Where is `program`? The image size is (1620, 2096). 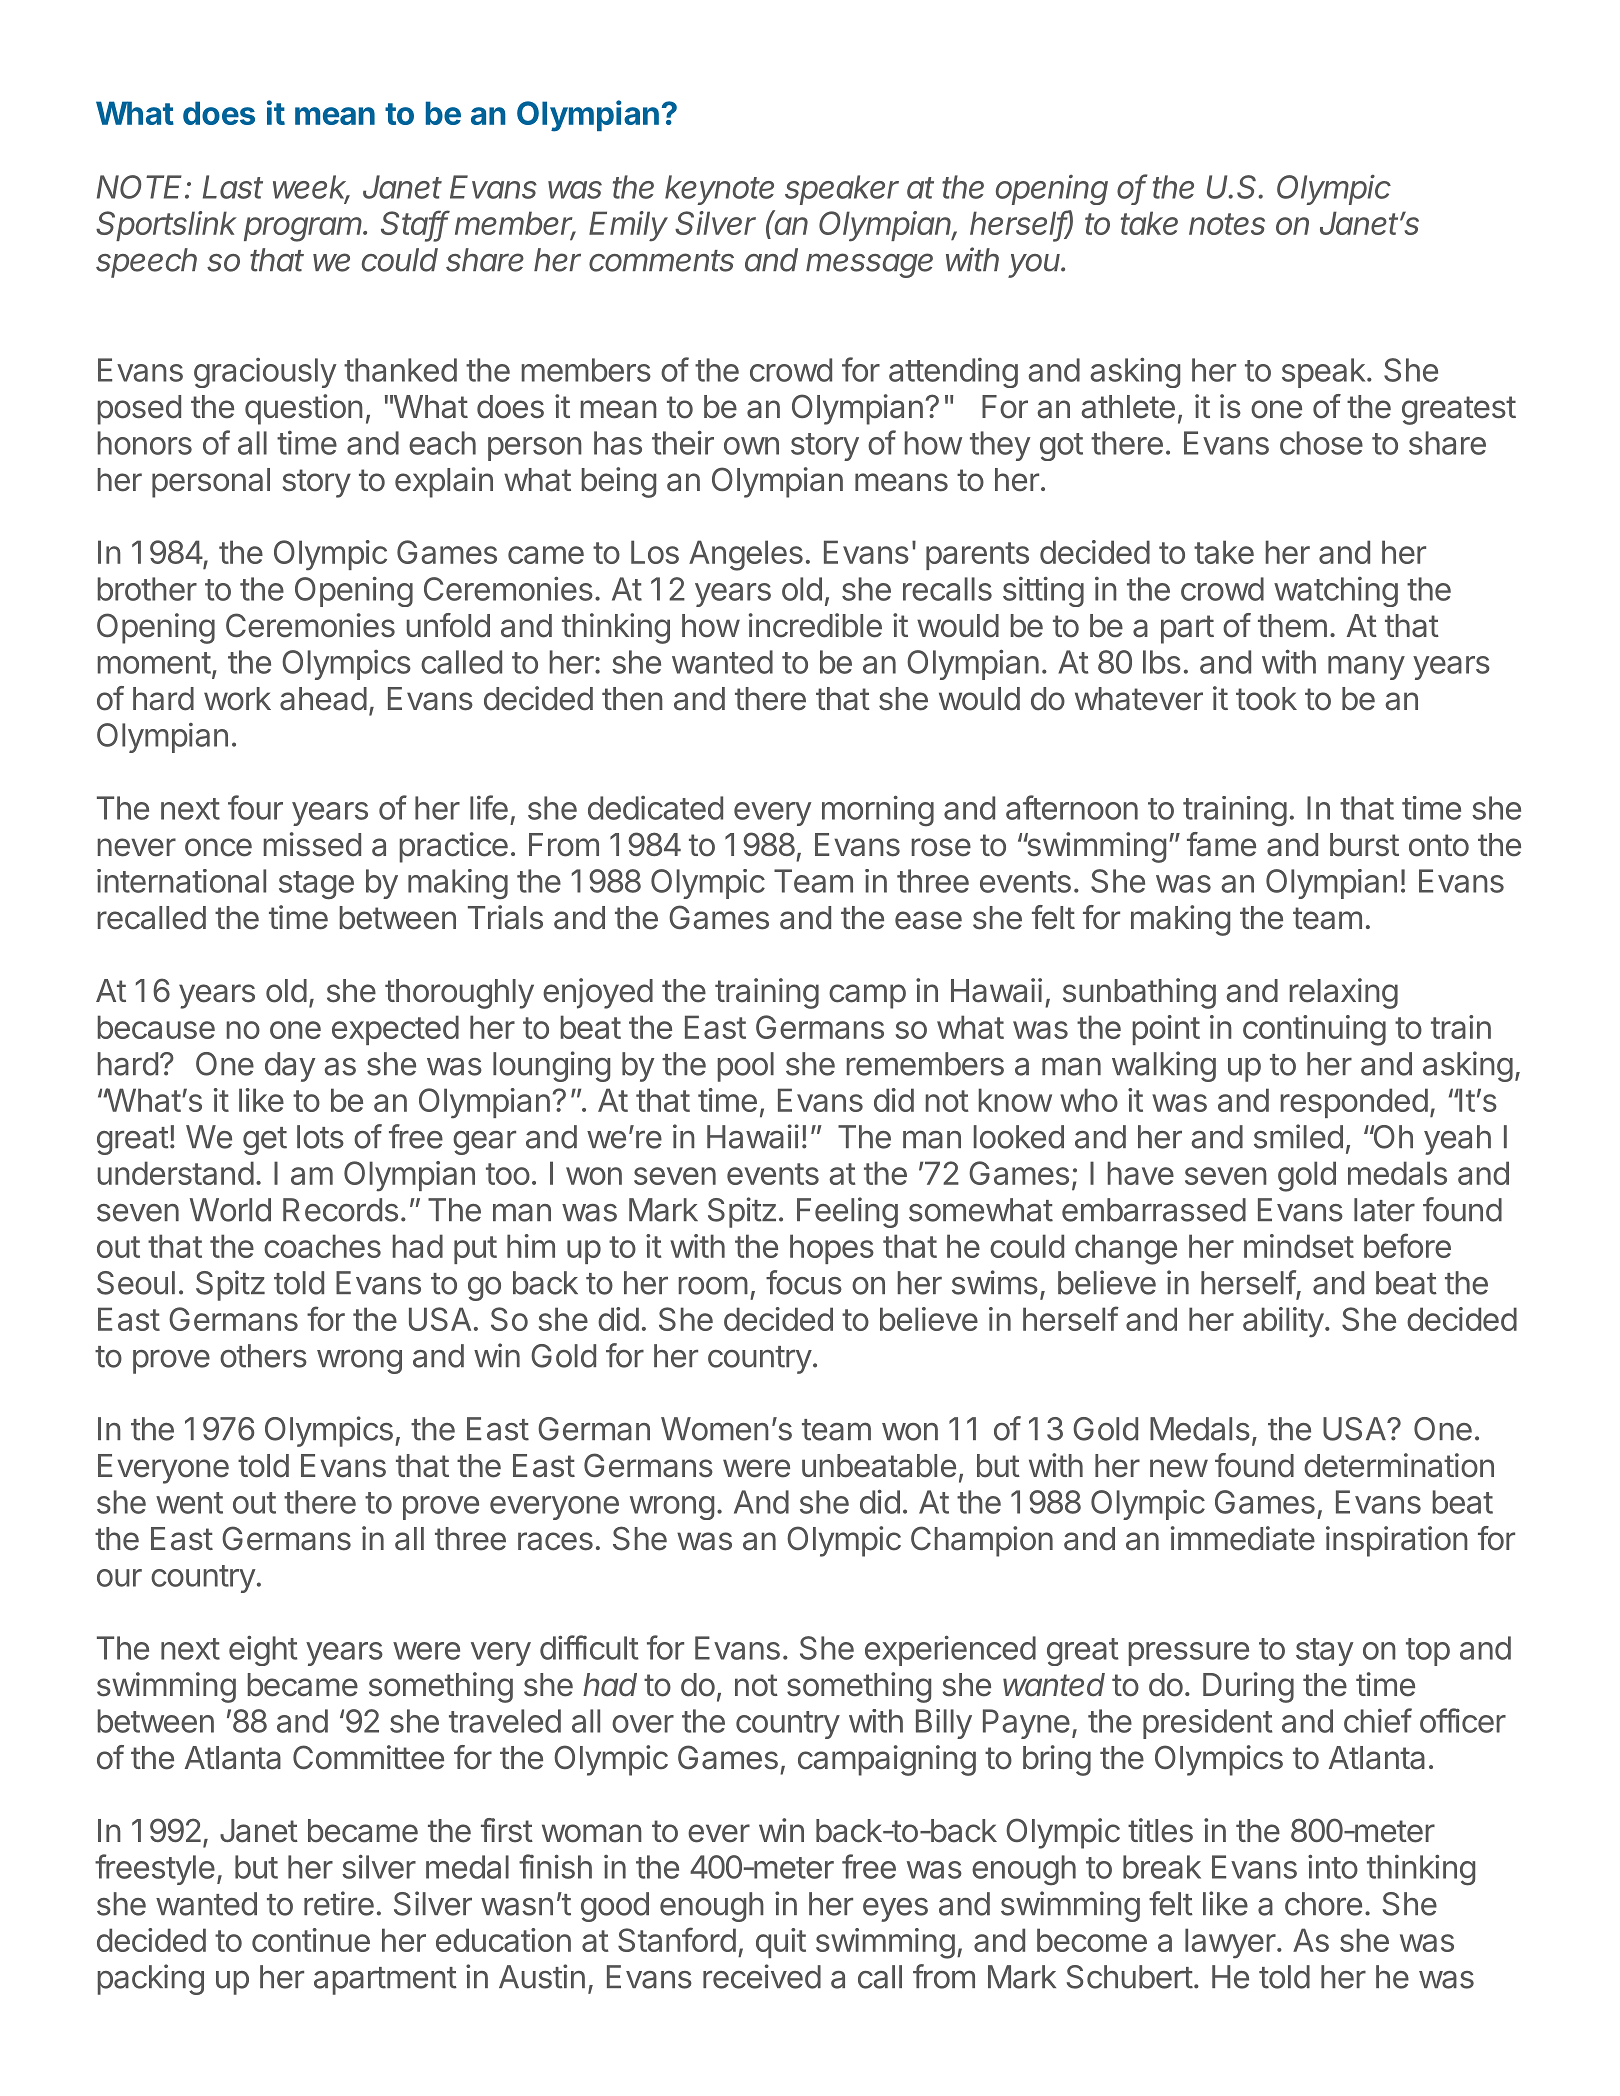 program is located at coordinates (304, 229).
